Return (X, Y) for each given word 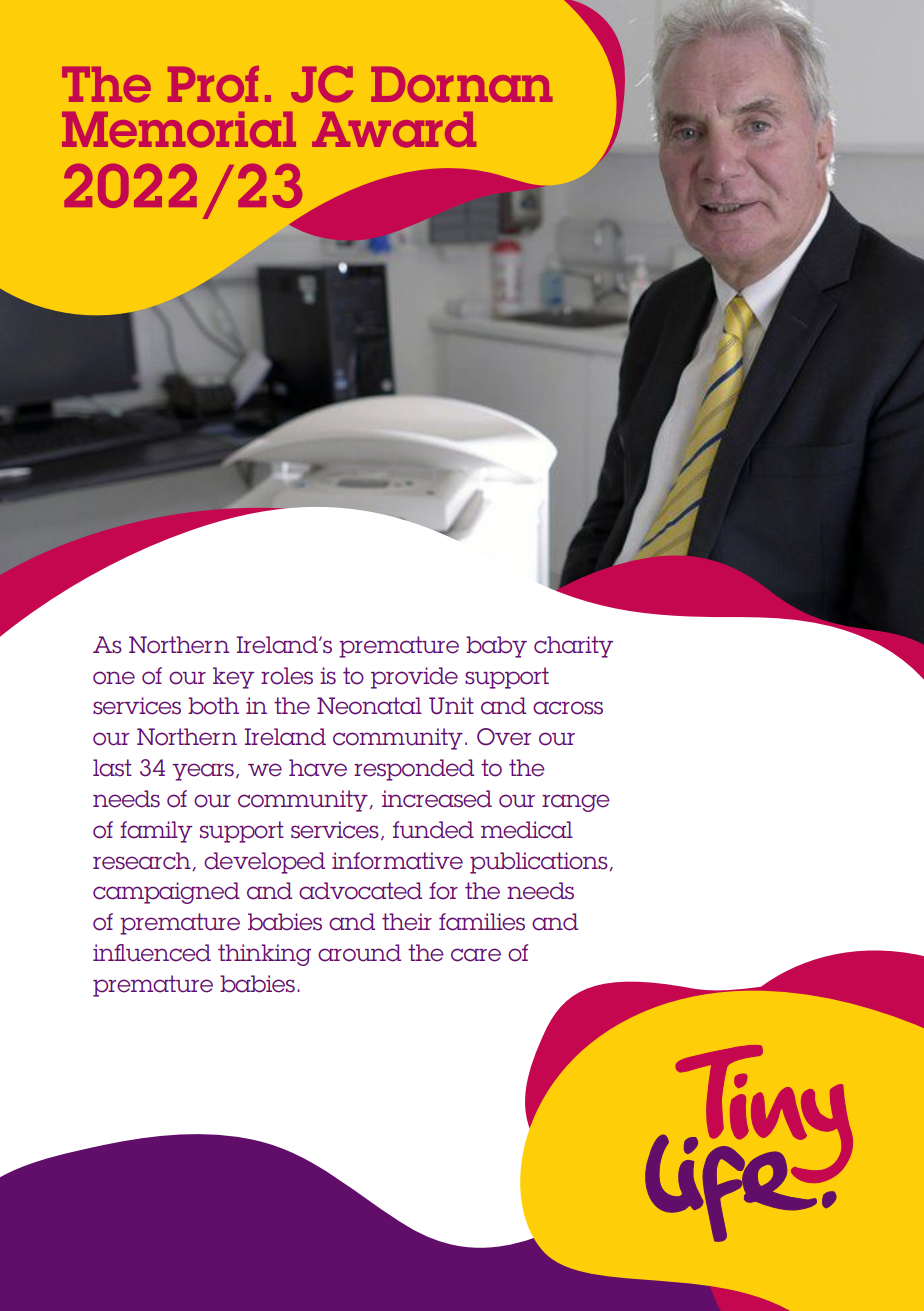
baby (496, 647)
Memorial (179, 129)
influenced (152, 953)
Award (394, 129)
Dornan (462, 84)
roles (287, 676)
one (114, 678)
